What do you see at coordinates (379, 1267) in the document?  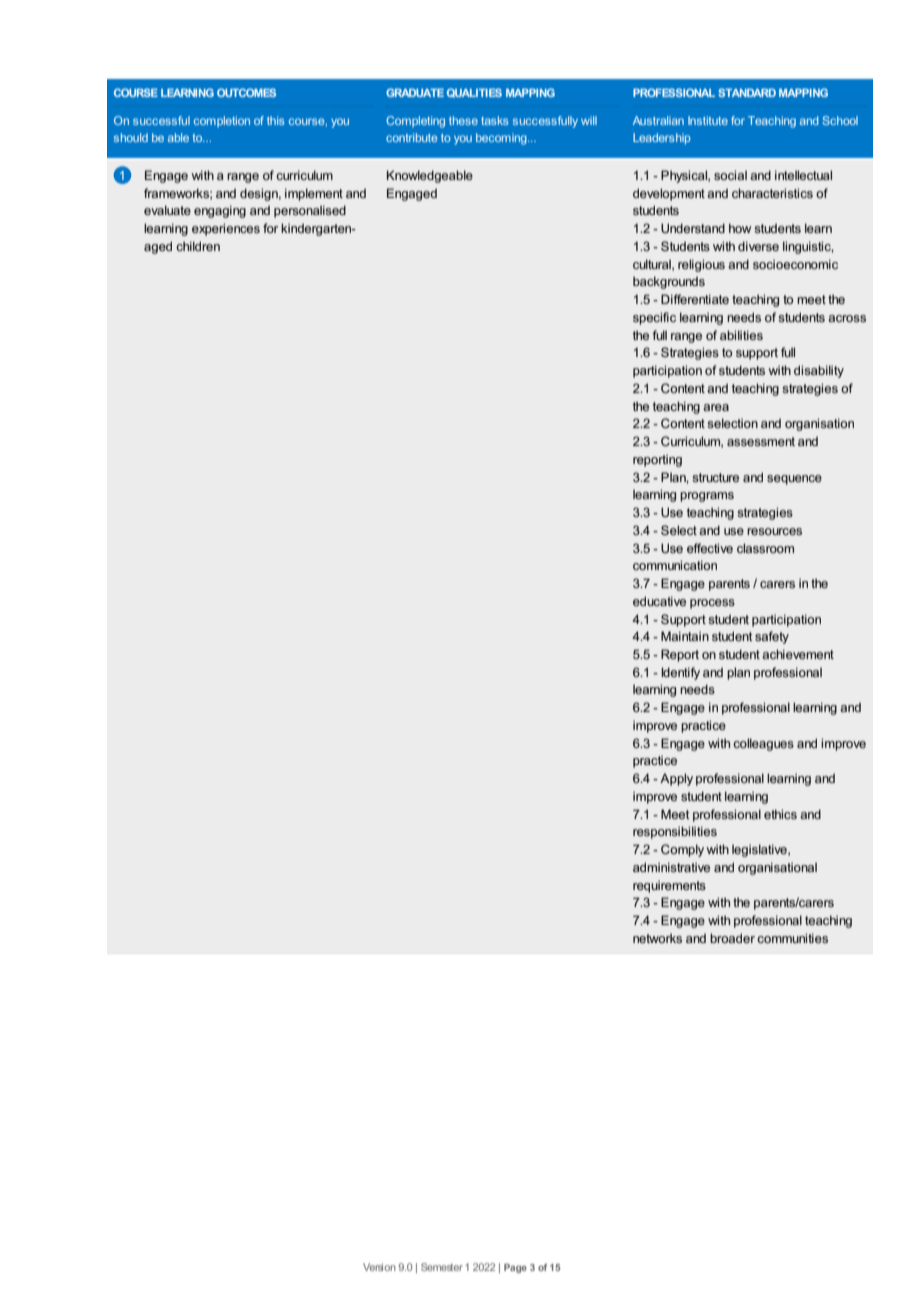 I see `Version` at bounding box center [379, 1267].
